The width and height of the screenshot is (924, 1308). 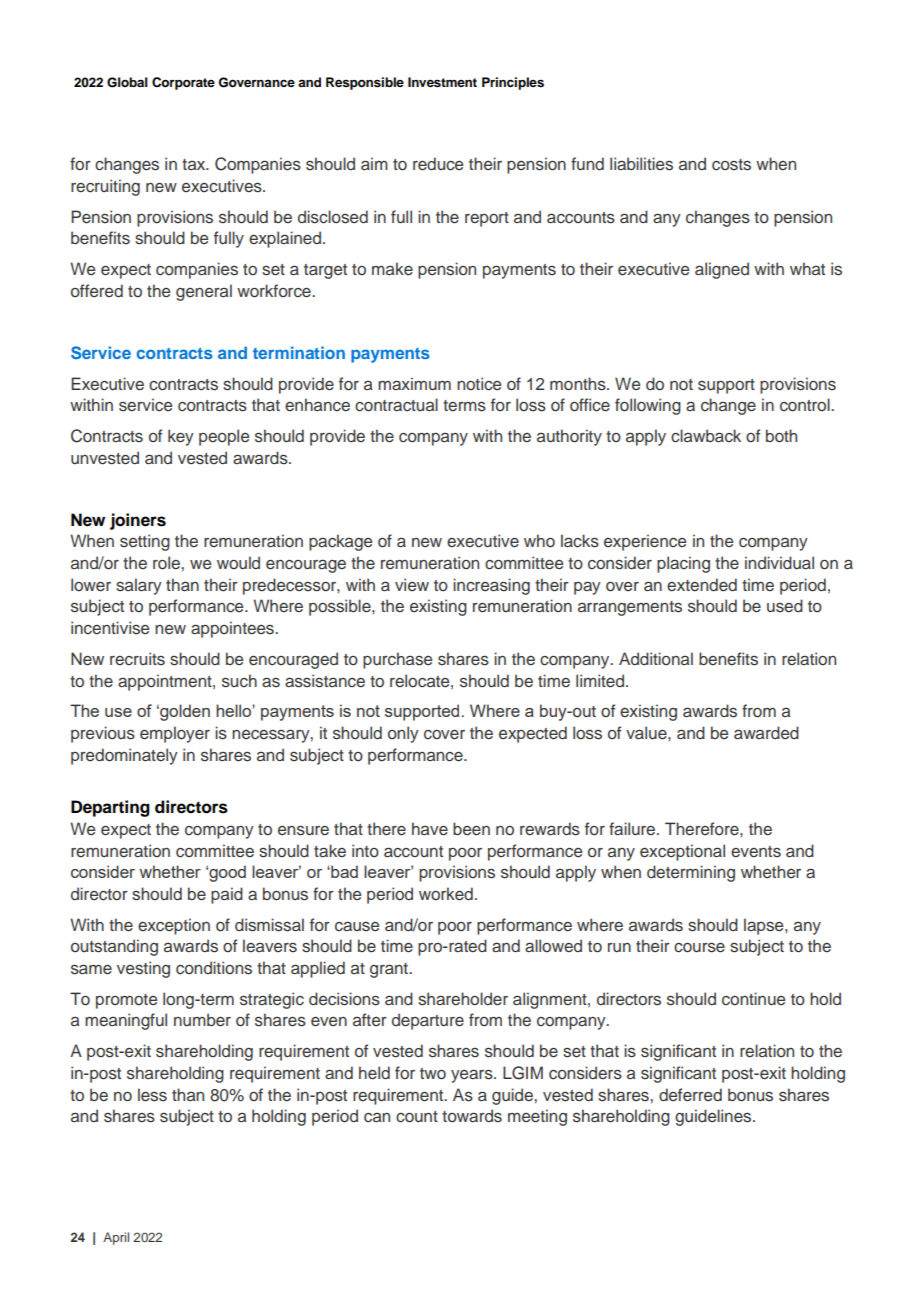 I want to click on recruits, so click(x=137, y=659).
